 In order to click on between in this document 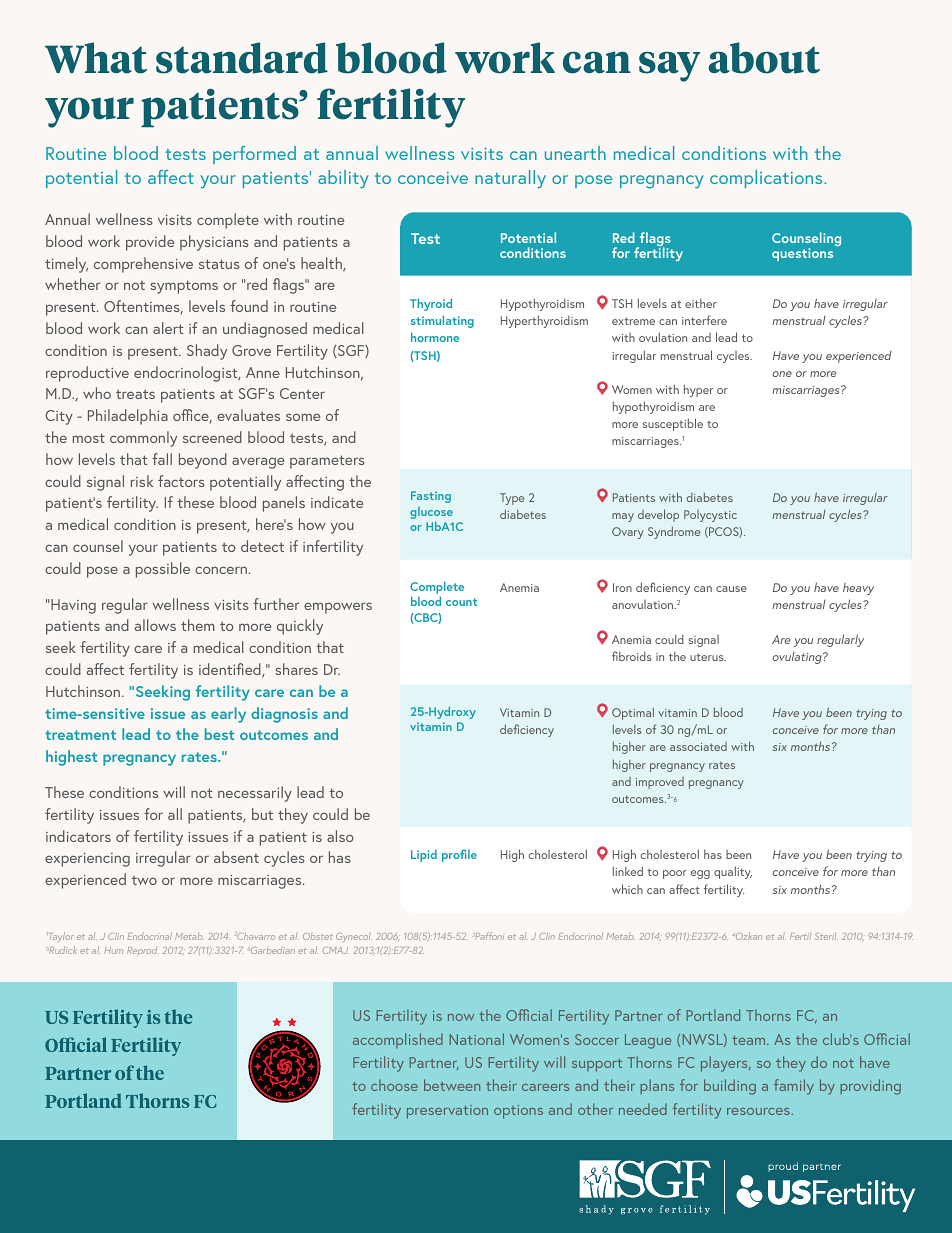, I will do `click(452, 1085)`.
